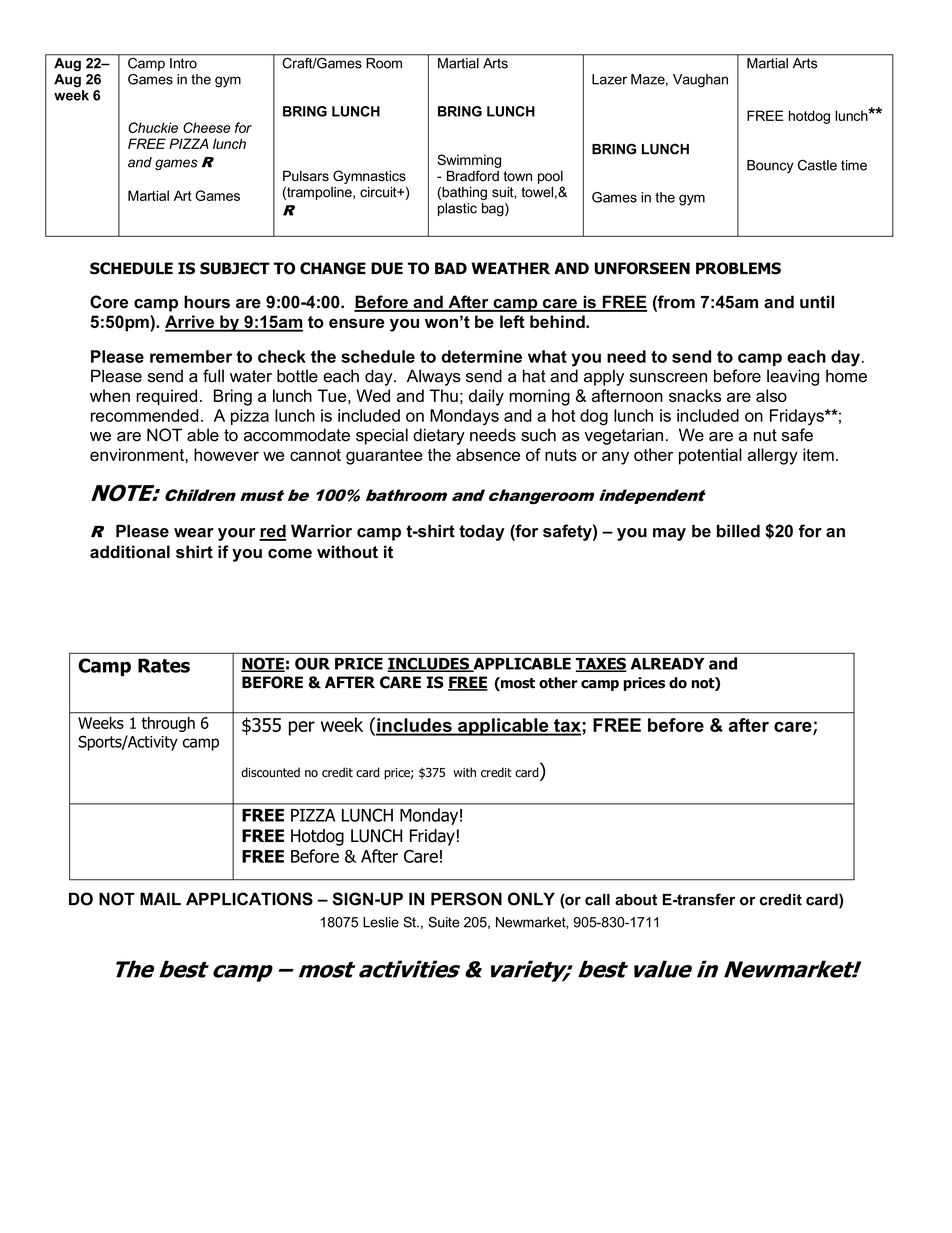  Describe the element at coordinates (667, 664) in the page. I see `ALREADY` at that location.
